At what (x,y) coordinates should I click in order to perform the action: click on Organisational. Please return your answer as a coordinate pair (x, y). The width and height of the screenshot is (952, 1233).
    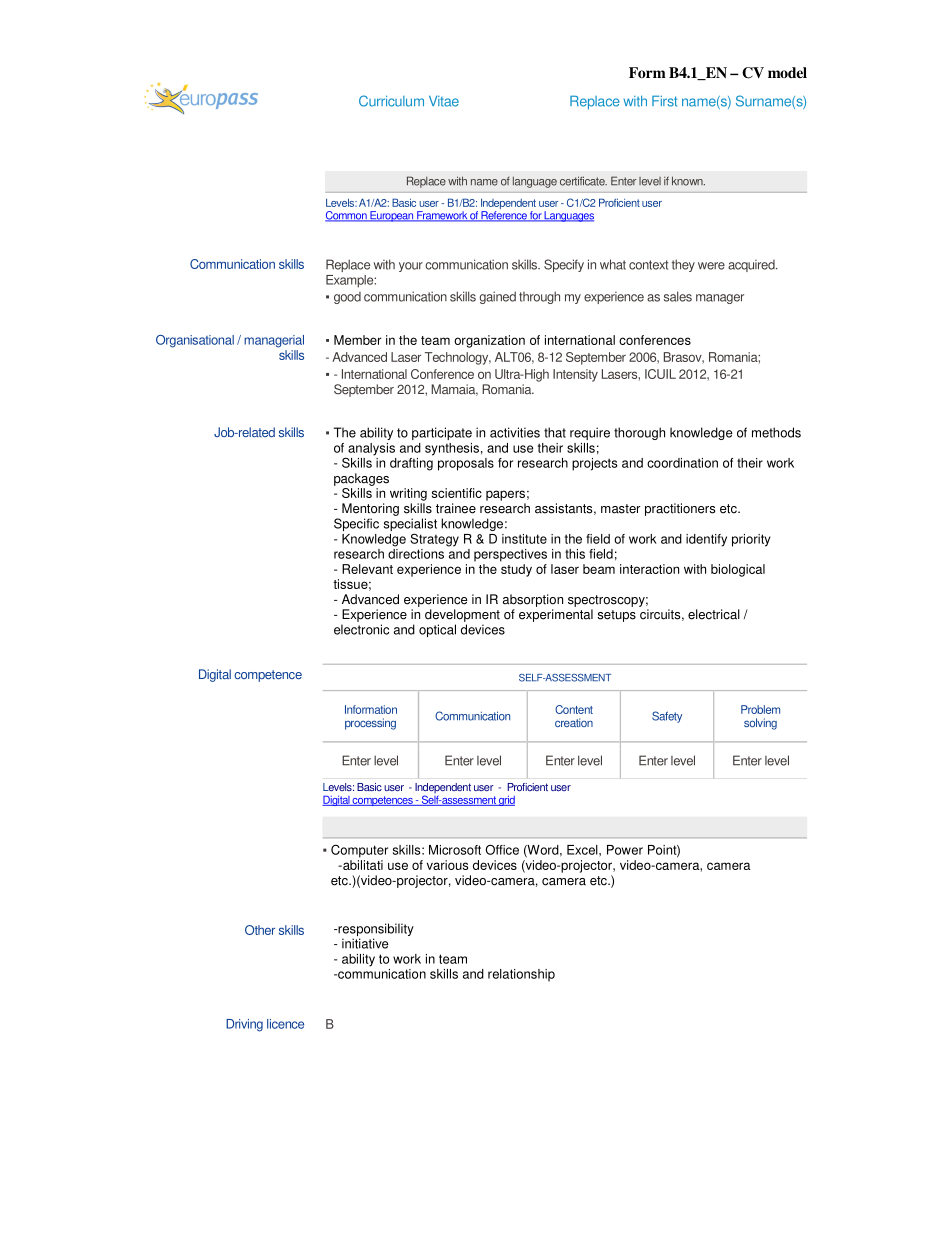
    Looking at the image, I should click on (195, 341).
